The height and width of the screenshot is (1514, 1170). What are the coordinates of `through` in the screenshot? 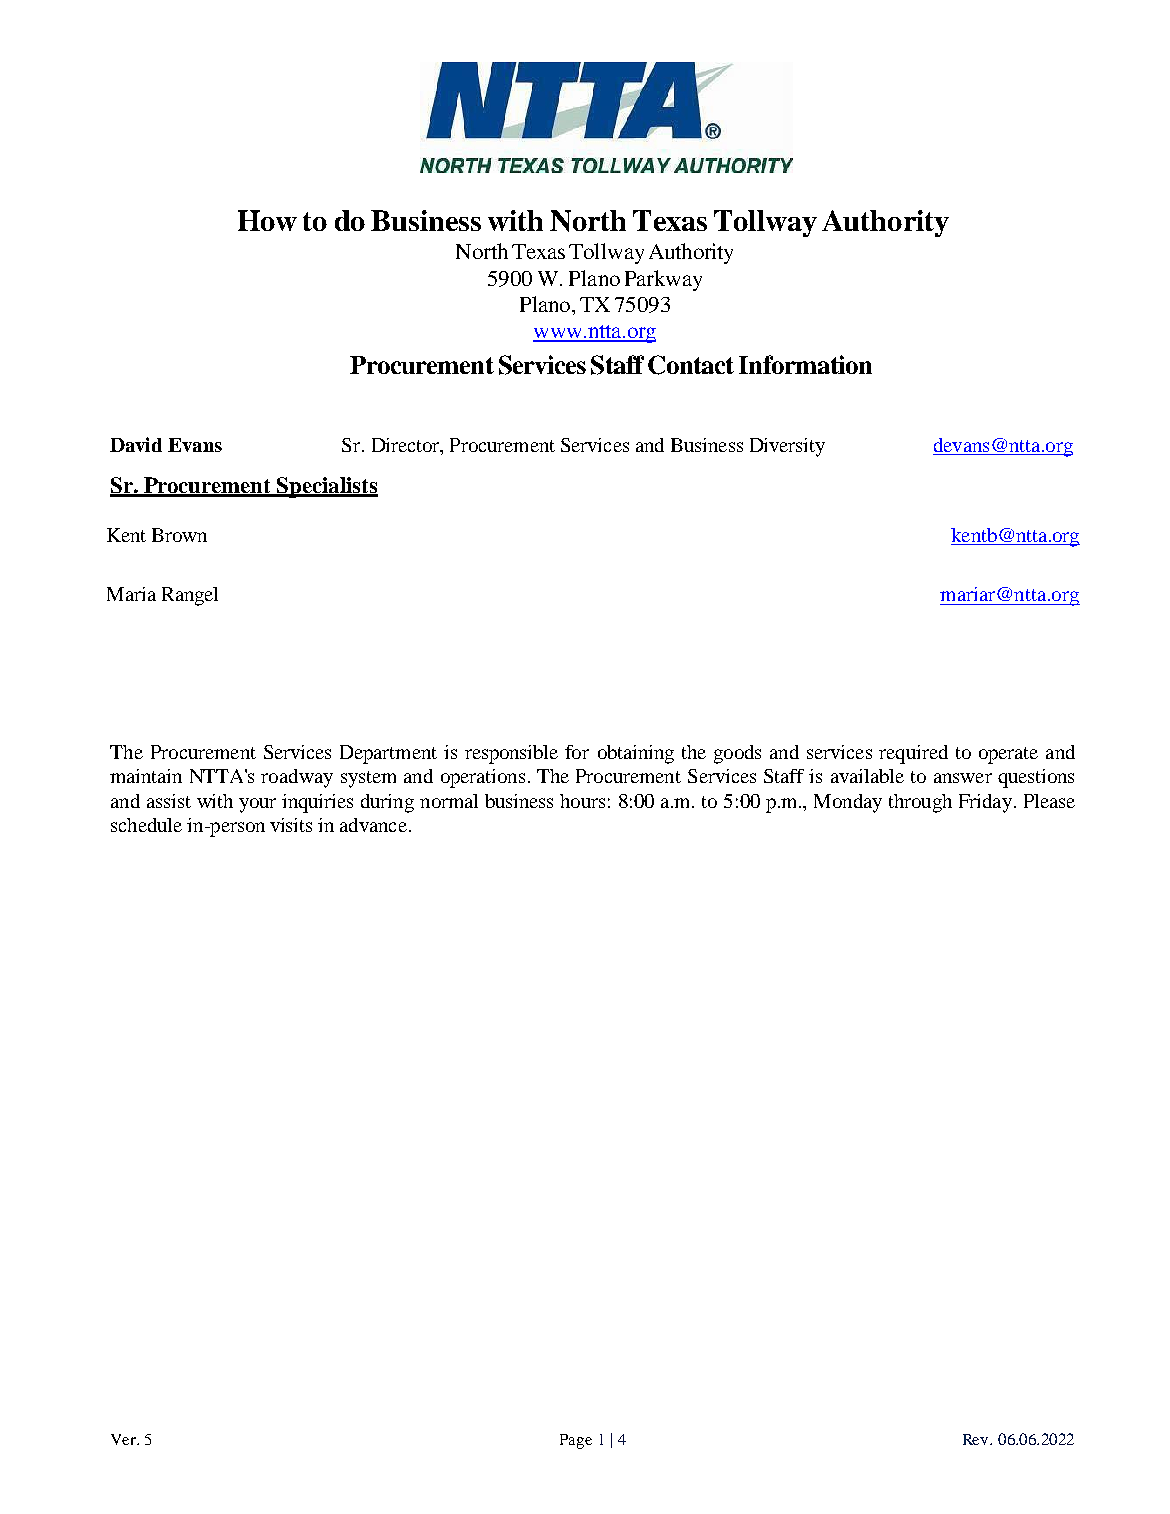 It's located at (920, 803).
